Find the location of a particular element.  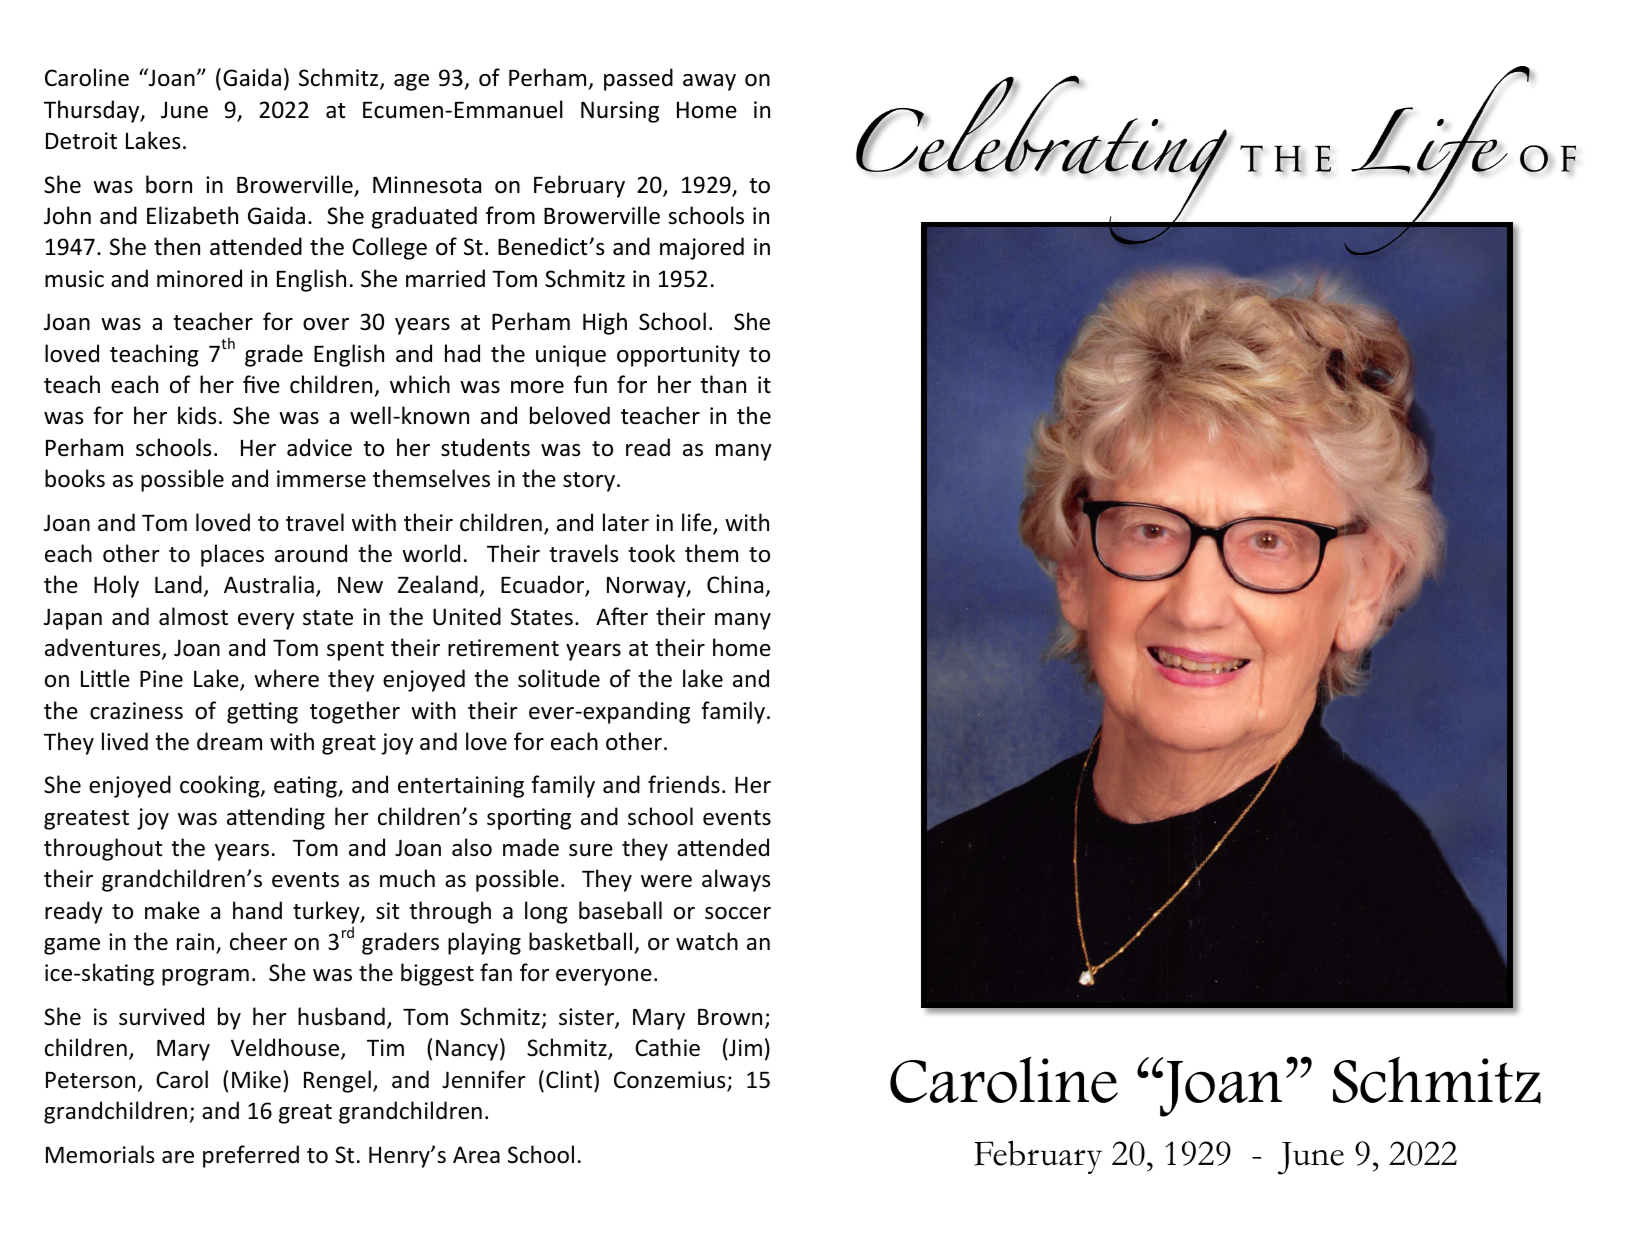

Nursing is located at coordinates (620, 112).
